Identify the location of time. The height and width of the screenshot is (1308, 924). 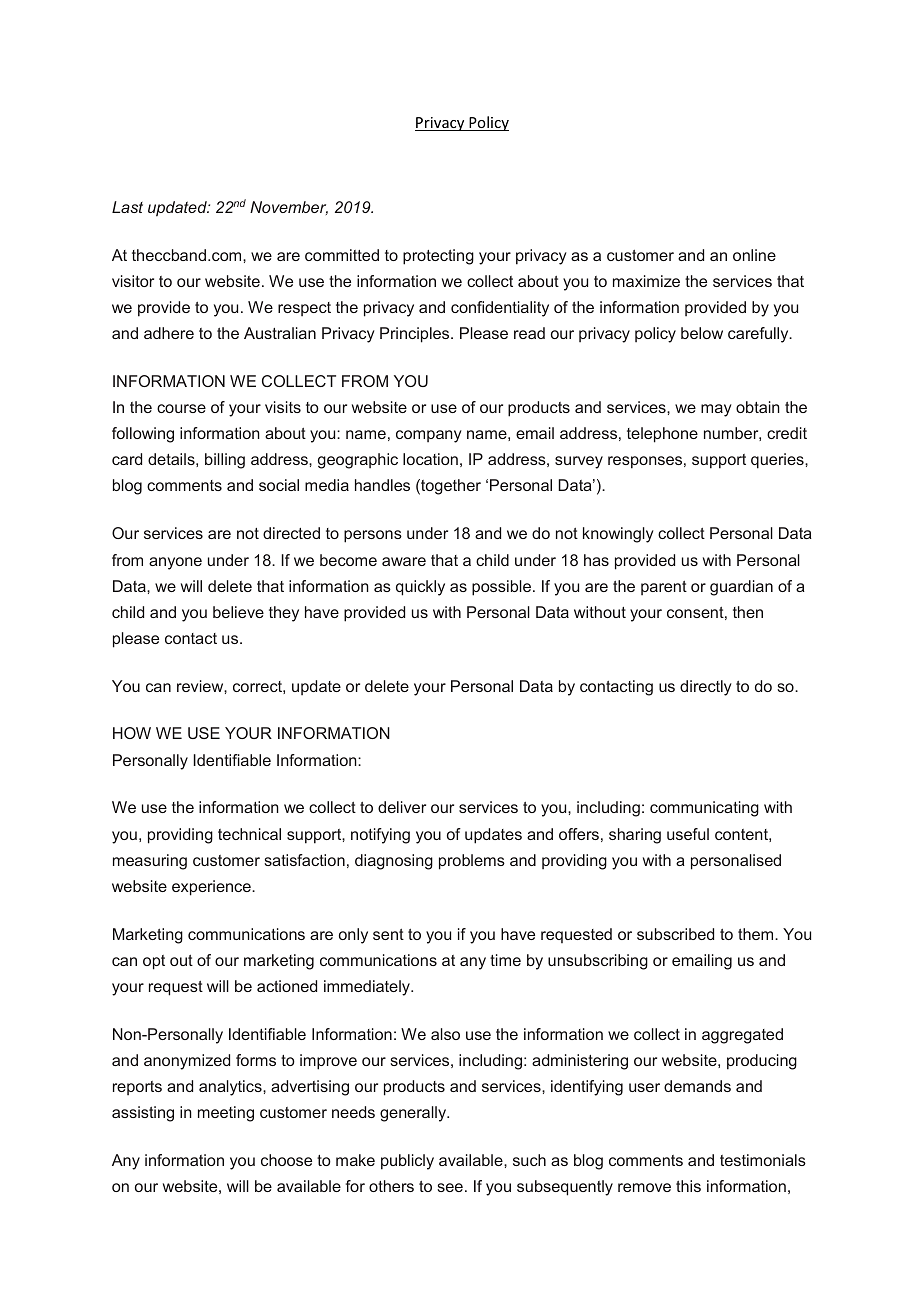
(505, 960).
